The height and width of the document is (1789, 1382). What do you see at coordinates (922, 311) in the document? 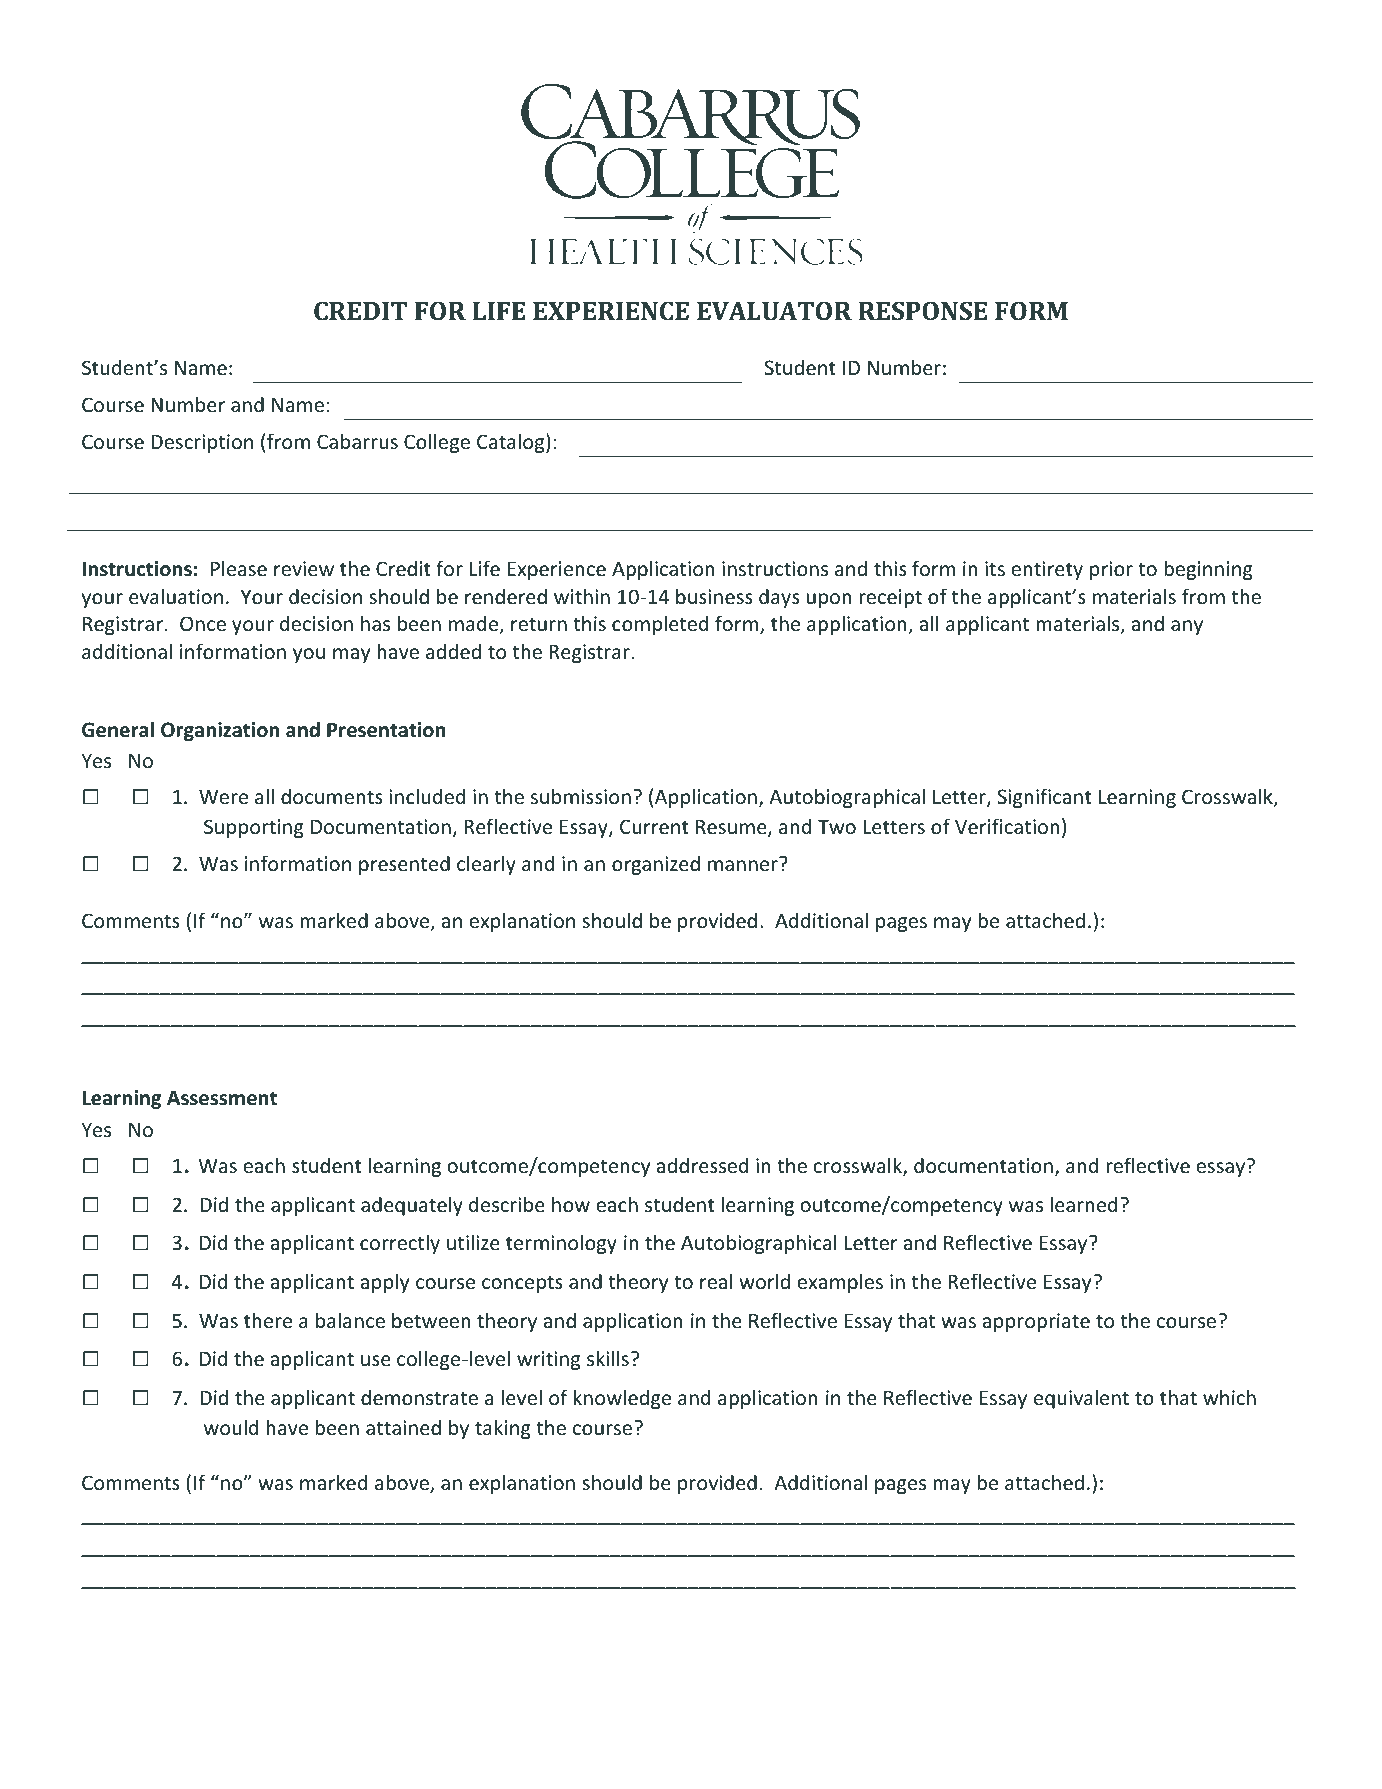
I see `RESPONSE` at bounding box center [922, 311].
